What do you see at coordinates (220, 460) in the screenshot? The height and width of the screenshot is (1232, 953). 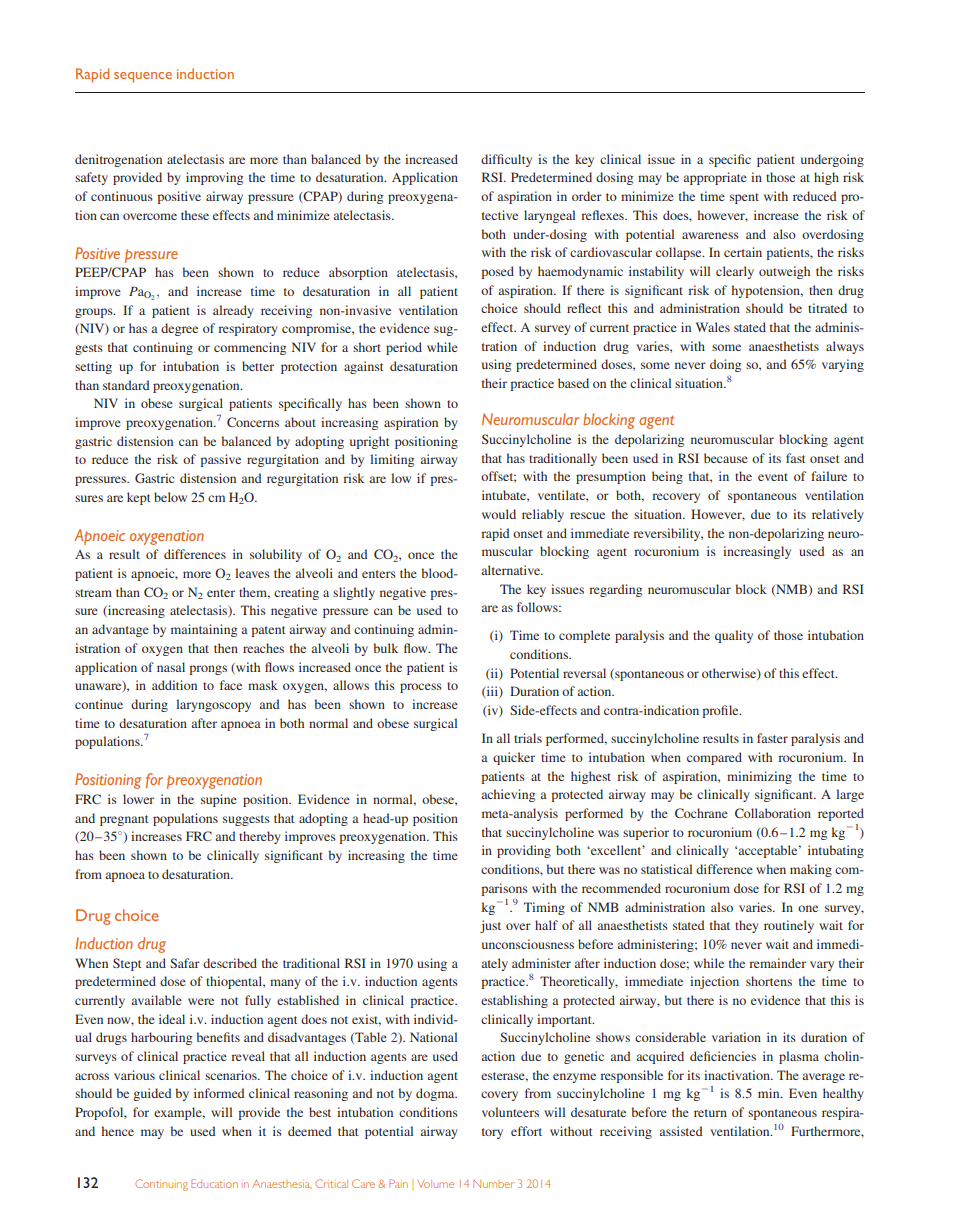 I see `passive` at bounding box center [220, 460].
